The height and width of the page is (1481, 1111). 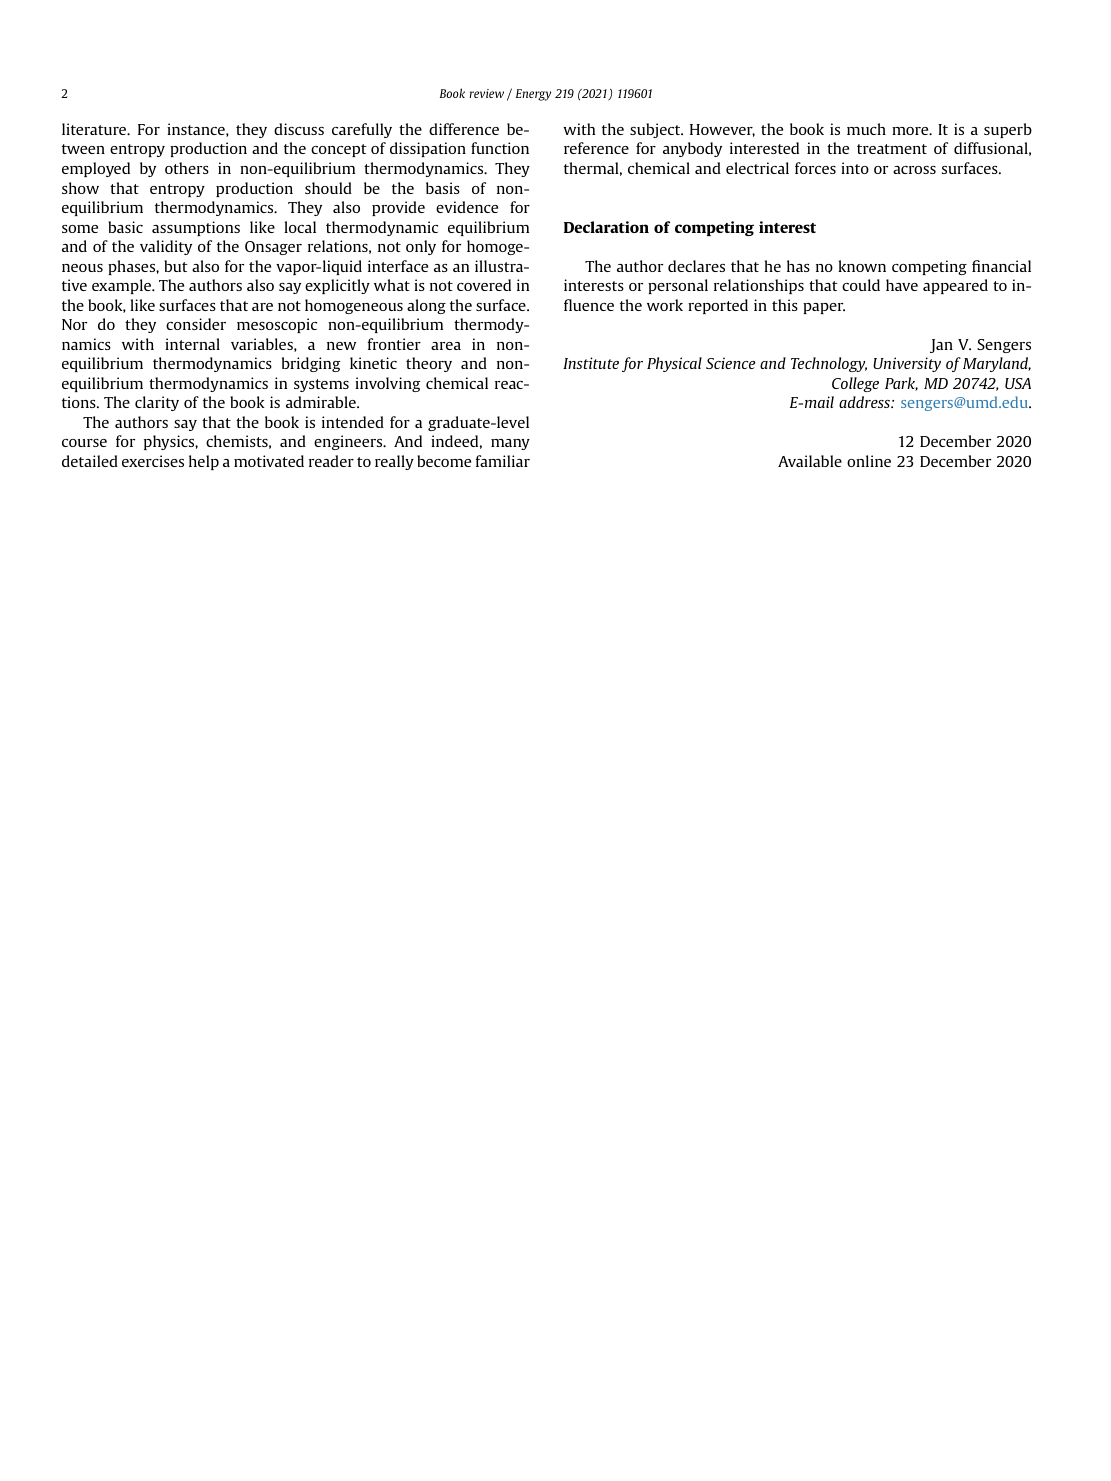 I want to click on have, so click(x=902, y=285).
